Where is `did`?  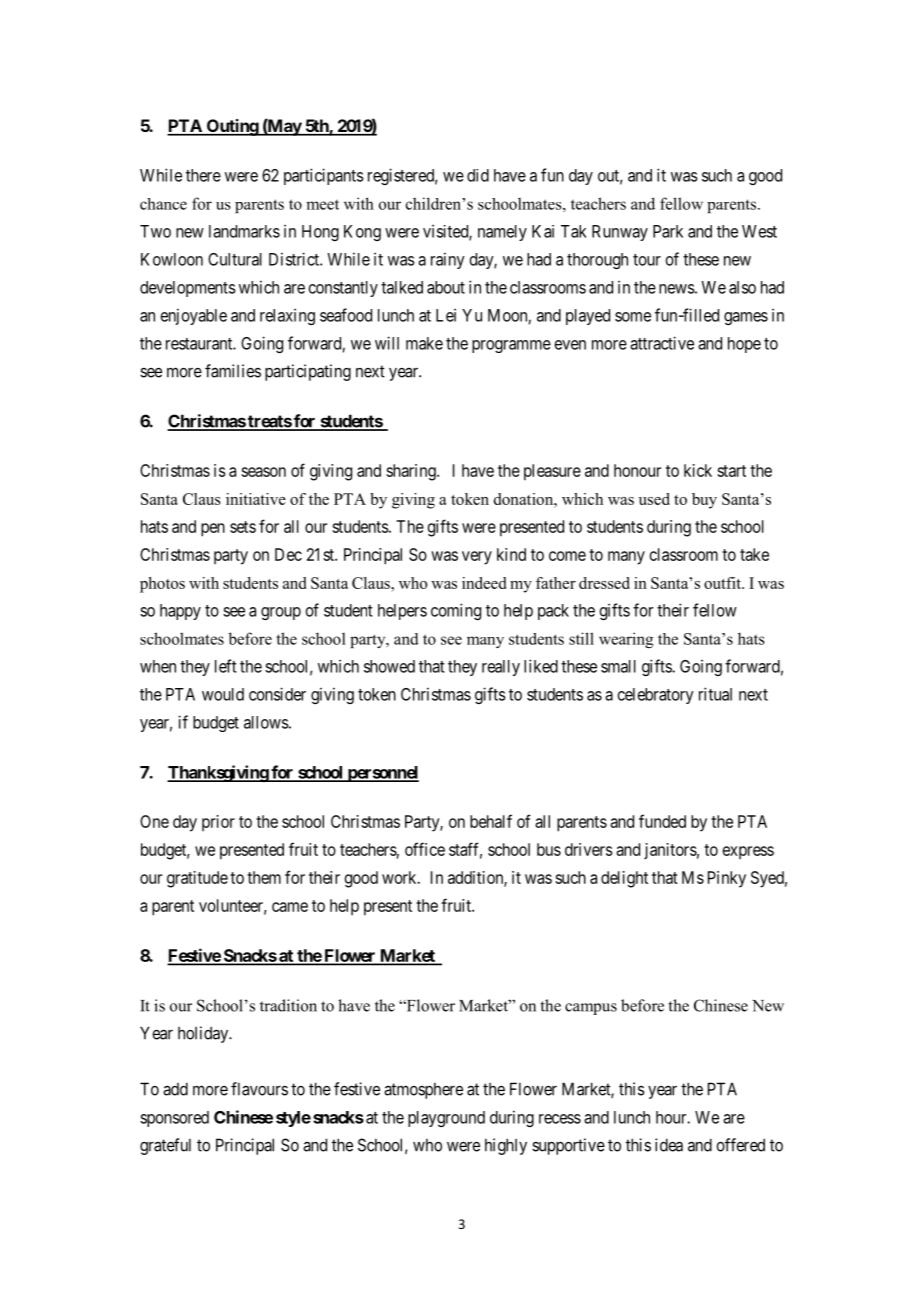
did is located at coordinates (478, 175).
